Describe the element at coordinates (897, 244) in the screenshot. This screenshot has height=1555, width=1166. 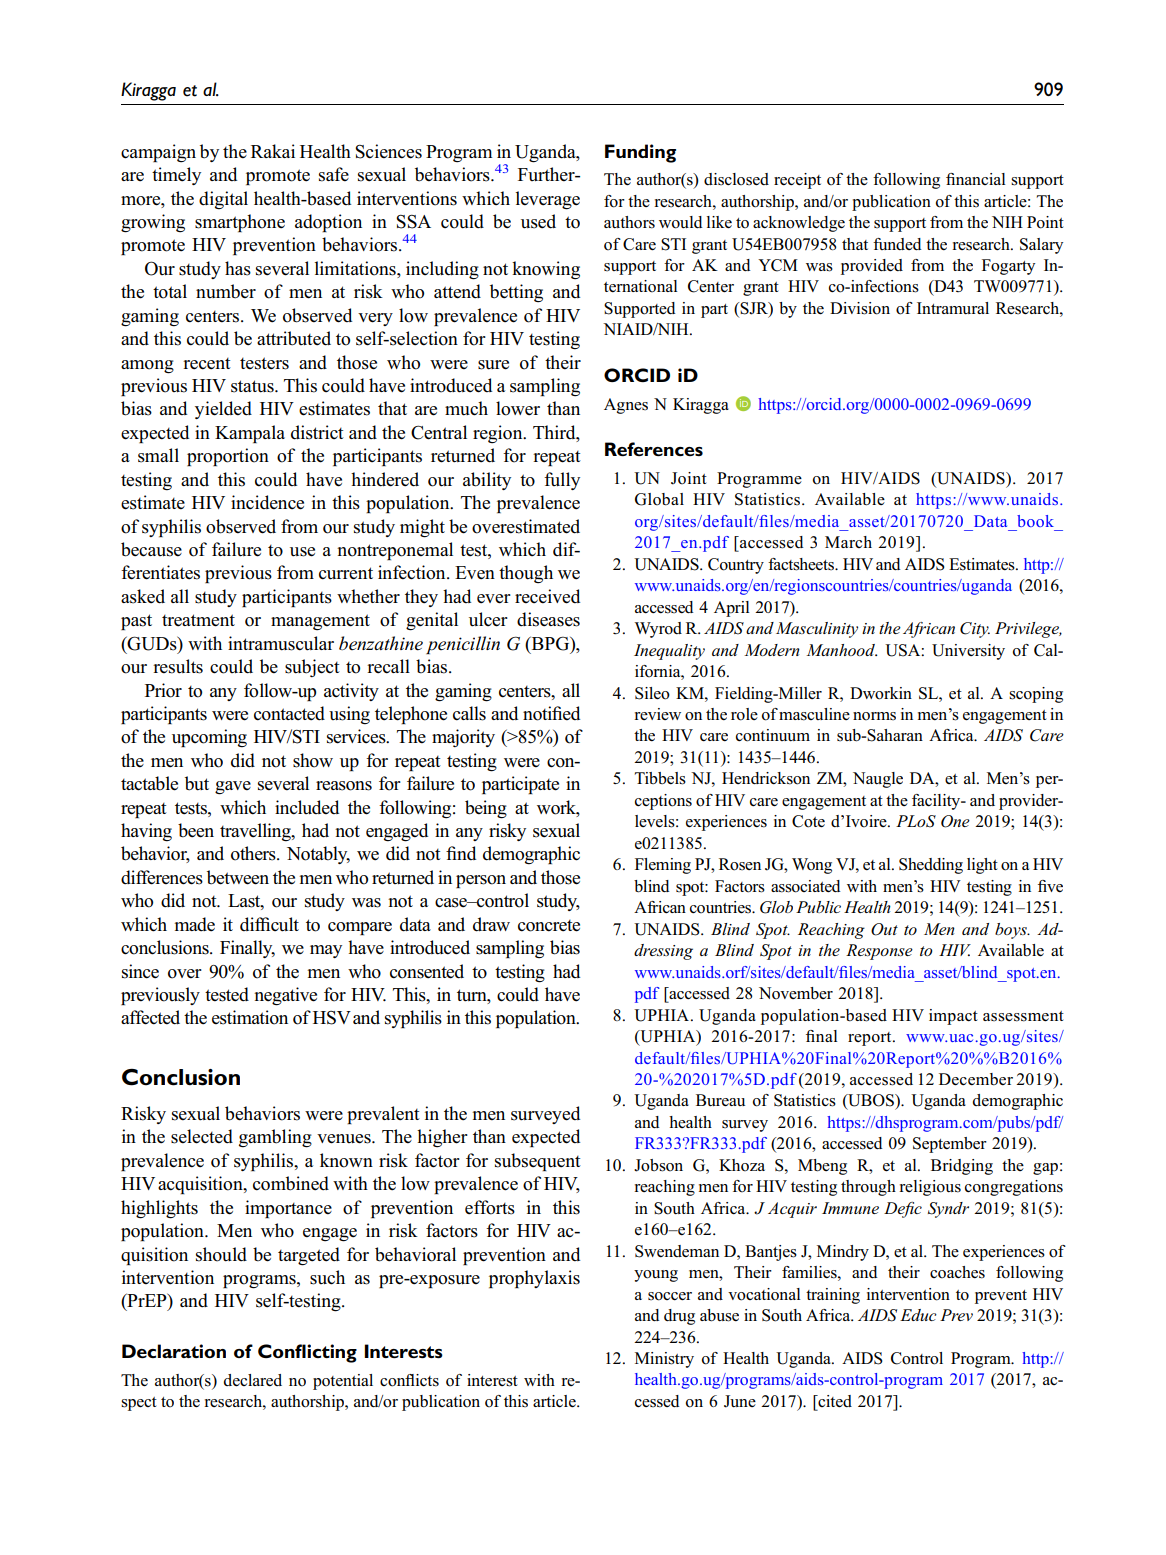
I see `funded` at that location.
